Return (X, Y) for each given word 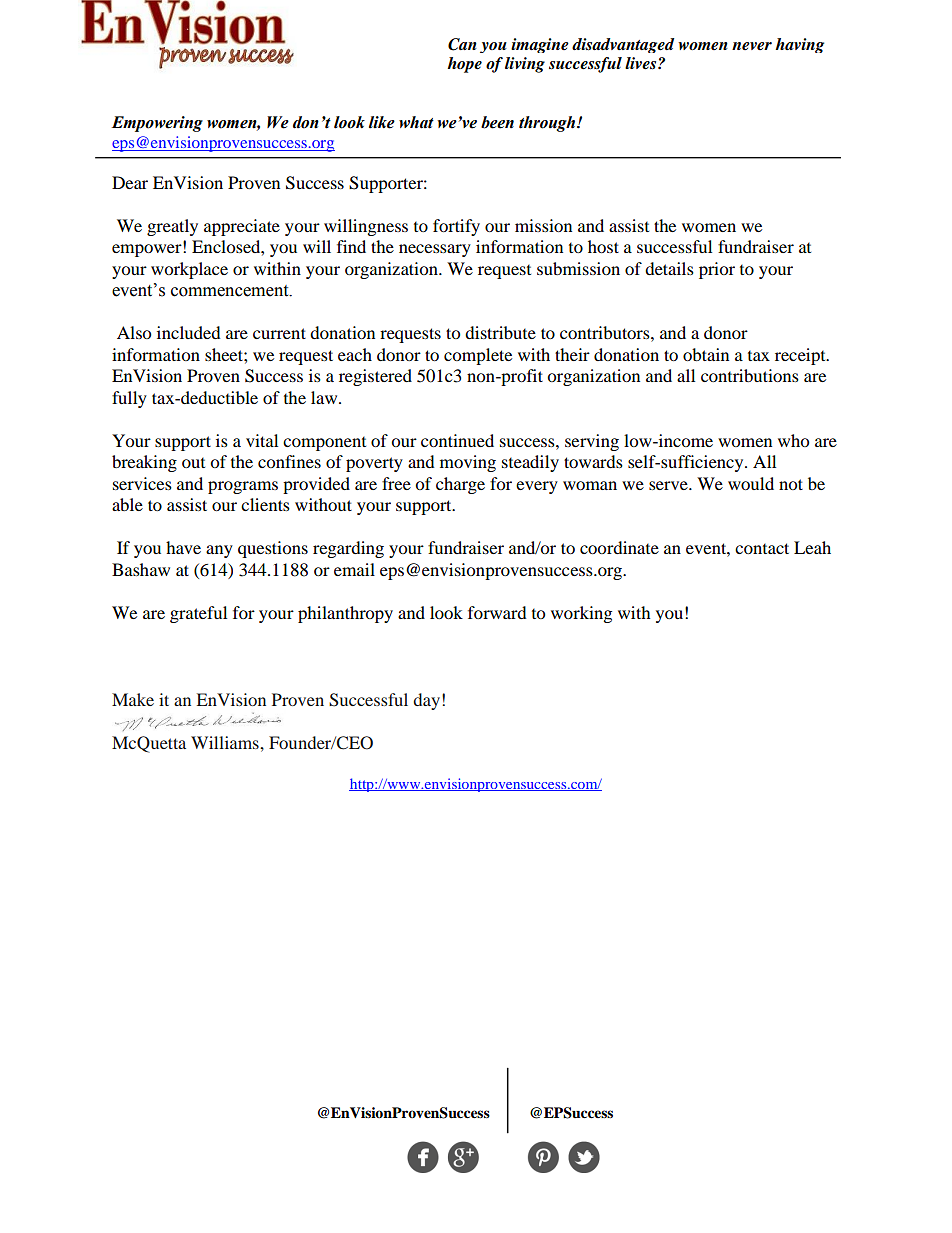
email (354, 569)
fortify (456, 227)
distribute (500, 332)
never (752, 46)
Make (133, 699)
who (793, 440)
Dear (130, 182)
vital (262, 440)
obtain (706, 354)
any (219, 551)
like (382, 122)
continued (457, 440)
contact (762, 548)
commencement (231, 291)
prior (717, 270)
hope (464, 65)
